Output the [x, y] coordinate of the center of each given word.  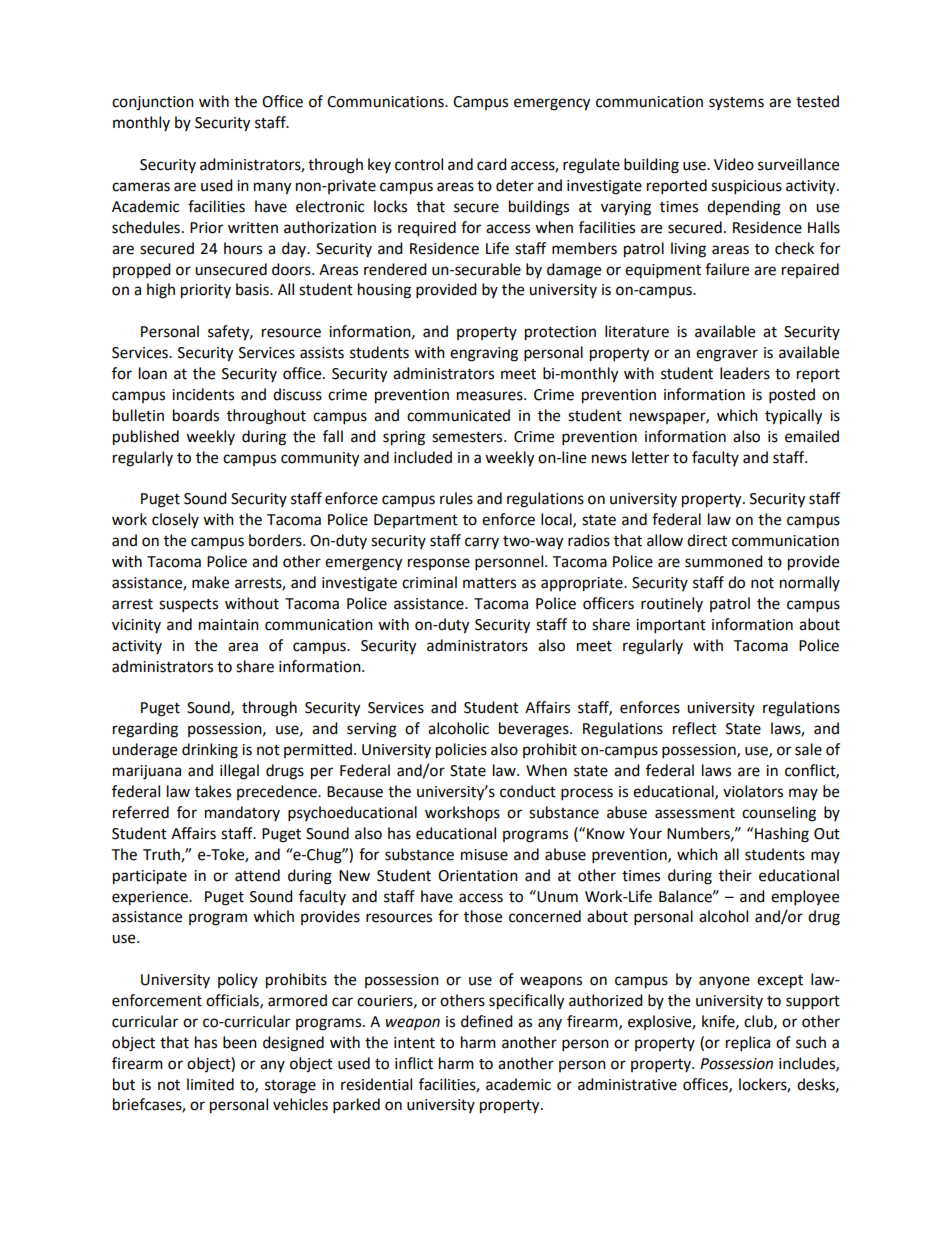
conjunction [153, 103]
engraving [484, 354]
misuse [484, 855]
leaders [745, 373]
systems [736, 103]
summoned [724, 561]
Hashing [782, 835]
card [492, 164]
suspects [188, 606]
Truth [162, 855]
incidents [203, 394]
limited [210, 1084]
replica [748, 1044]
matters [489, 583]
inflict [414, 1063]
